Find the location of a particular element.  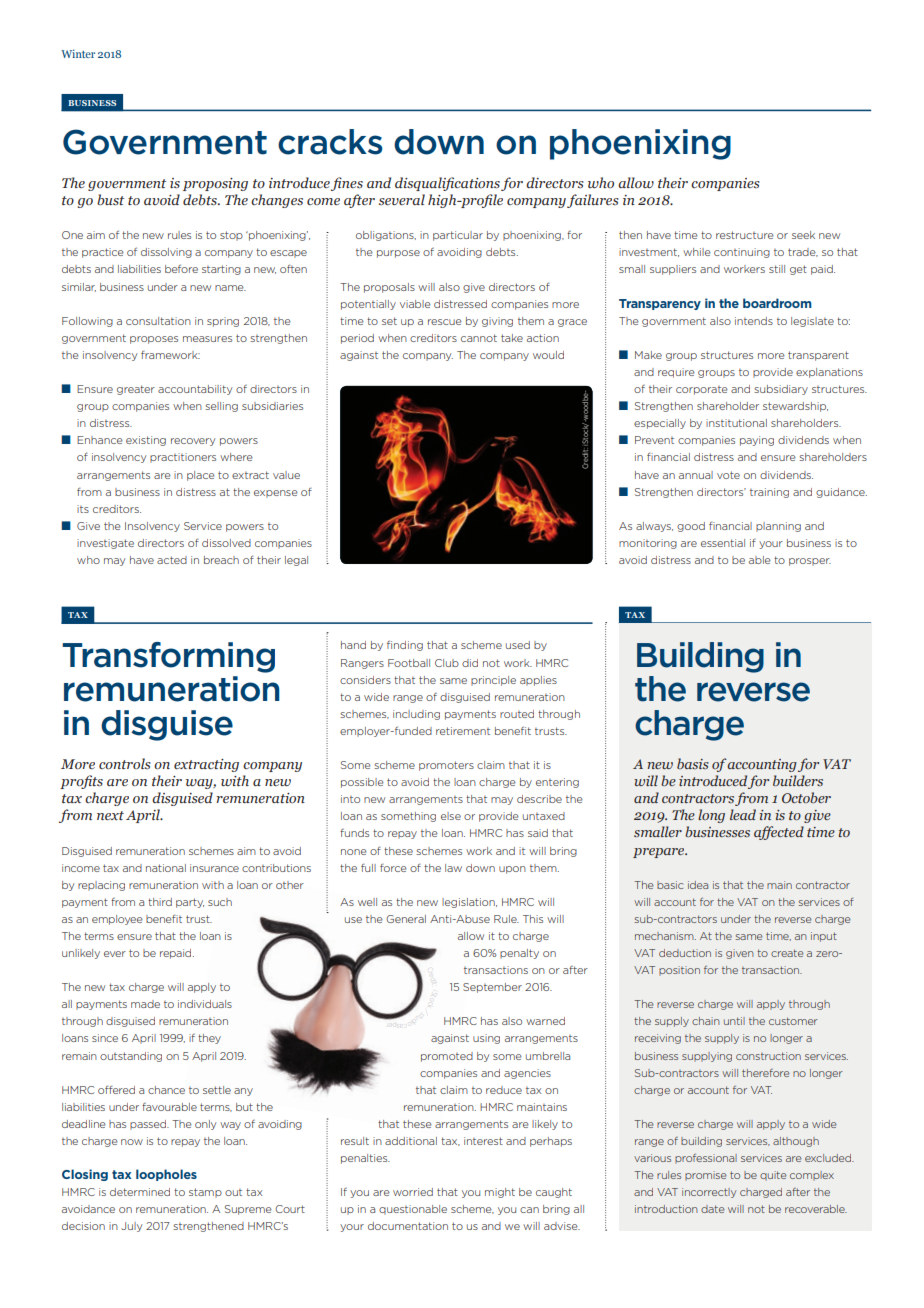

controls is located at coordinates (125, 763).
